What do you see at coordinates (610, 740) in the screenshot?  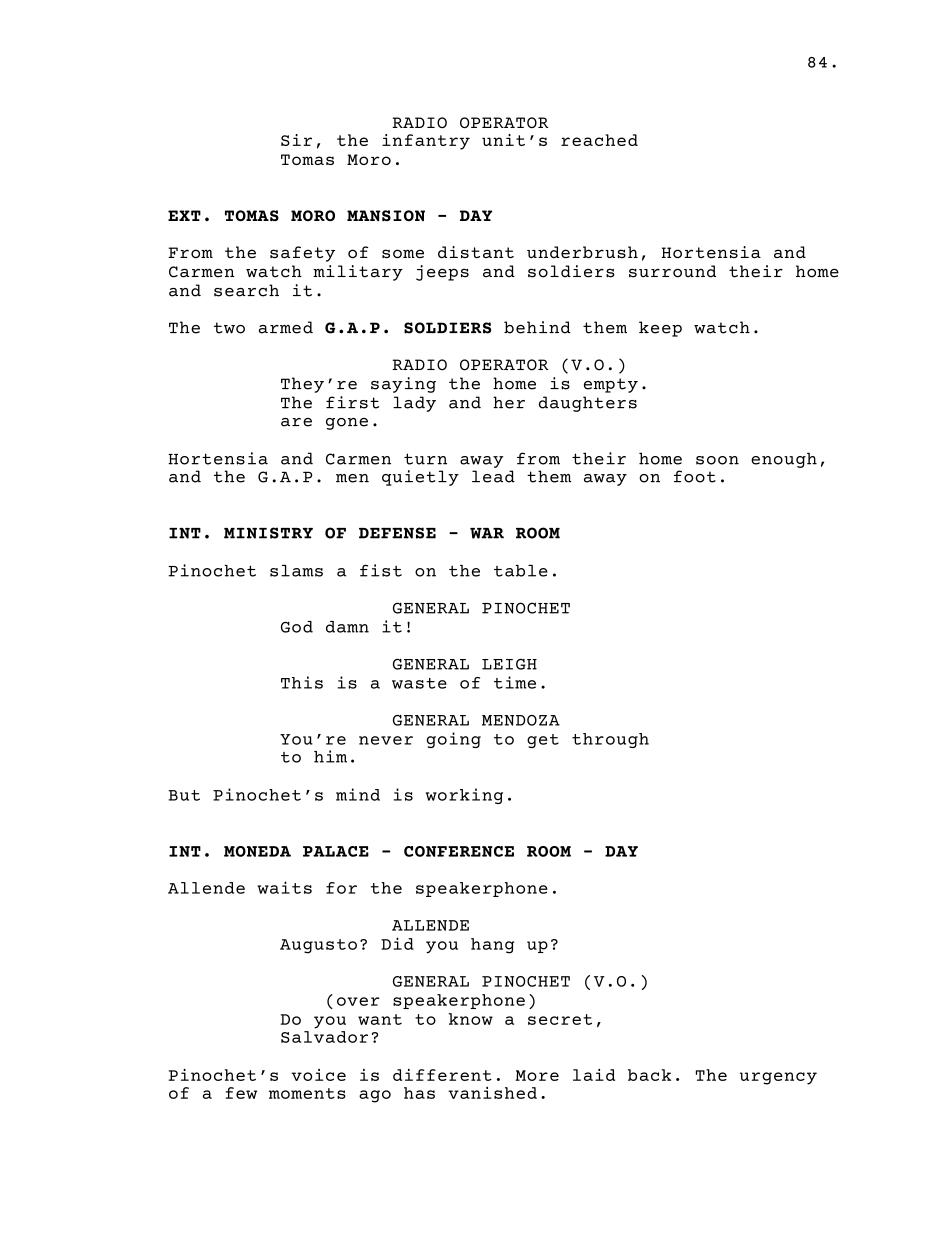 I see `through` at bounding box center [610, 740].
